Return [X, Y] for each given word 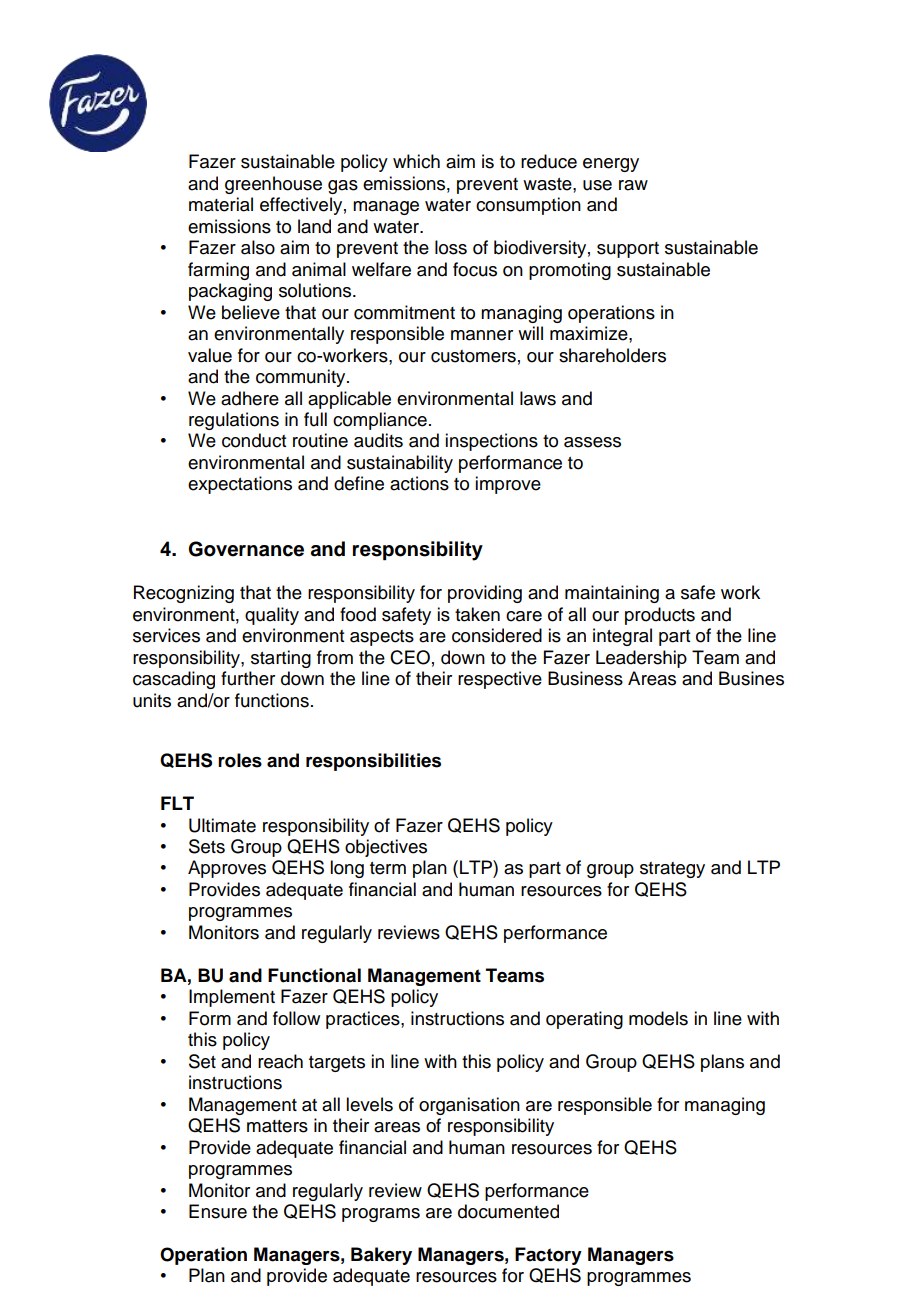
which [416, 161]
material [221, 204]
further [248, 678]
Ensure [218, 1211]
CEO [410, 657]
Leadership [641, 659]
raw [633, 185]
